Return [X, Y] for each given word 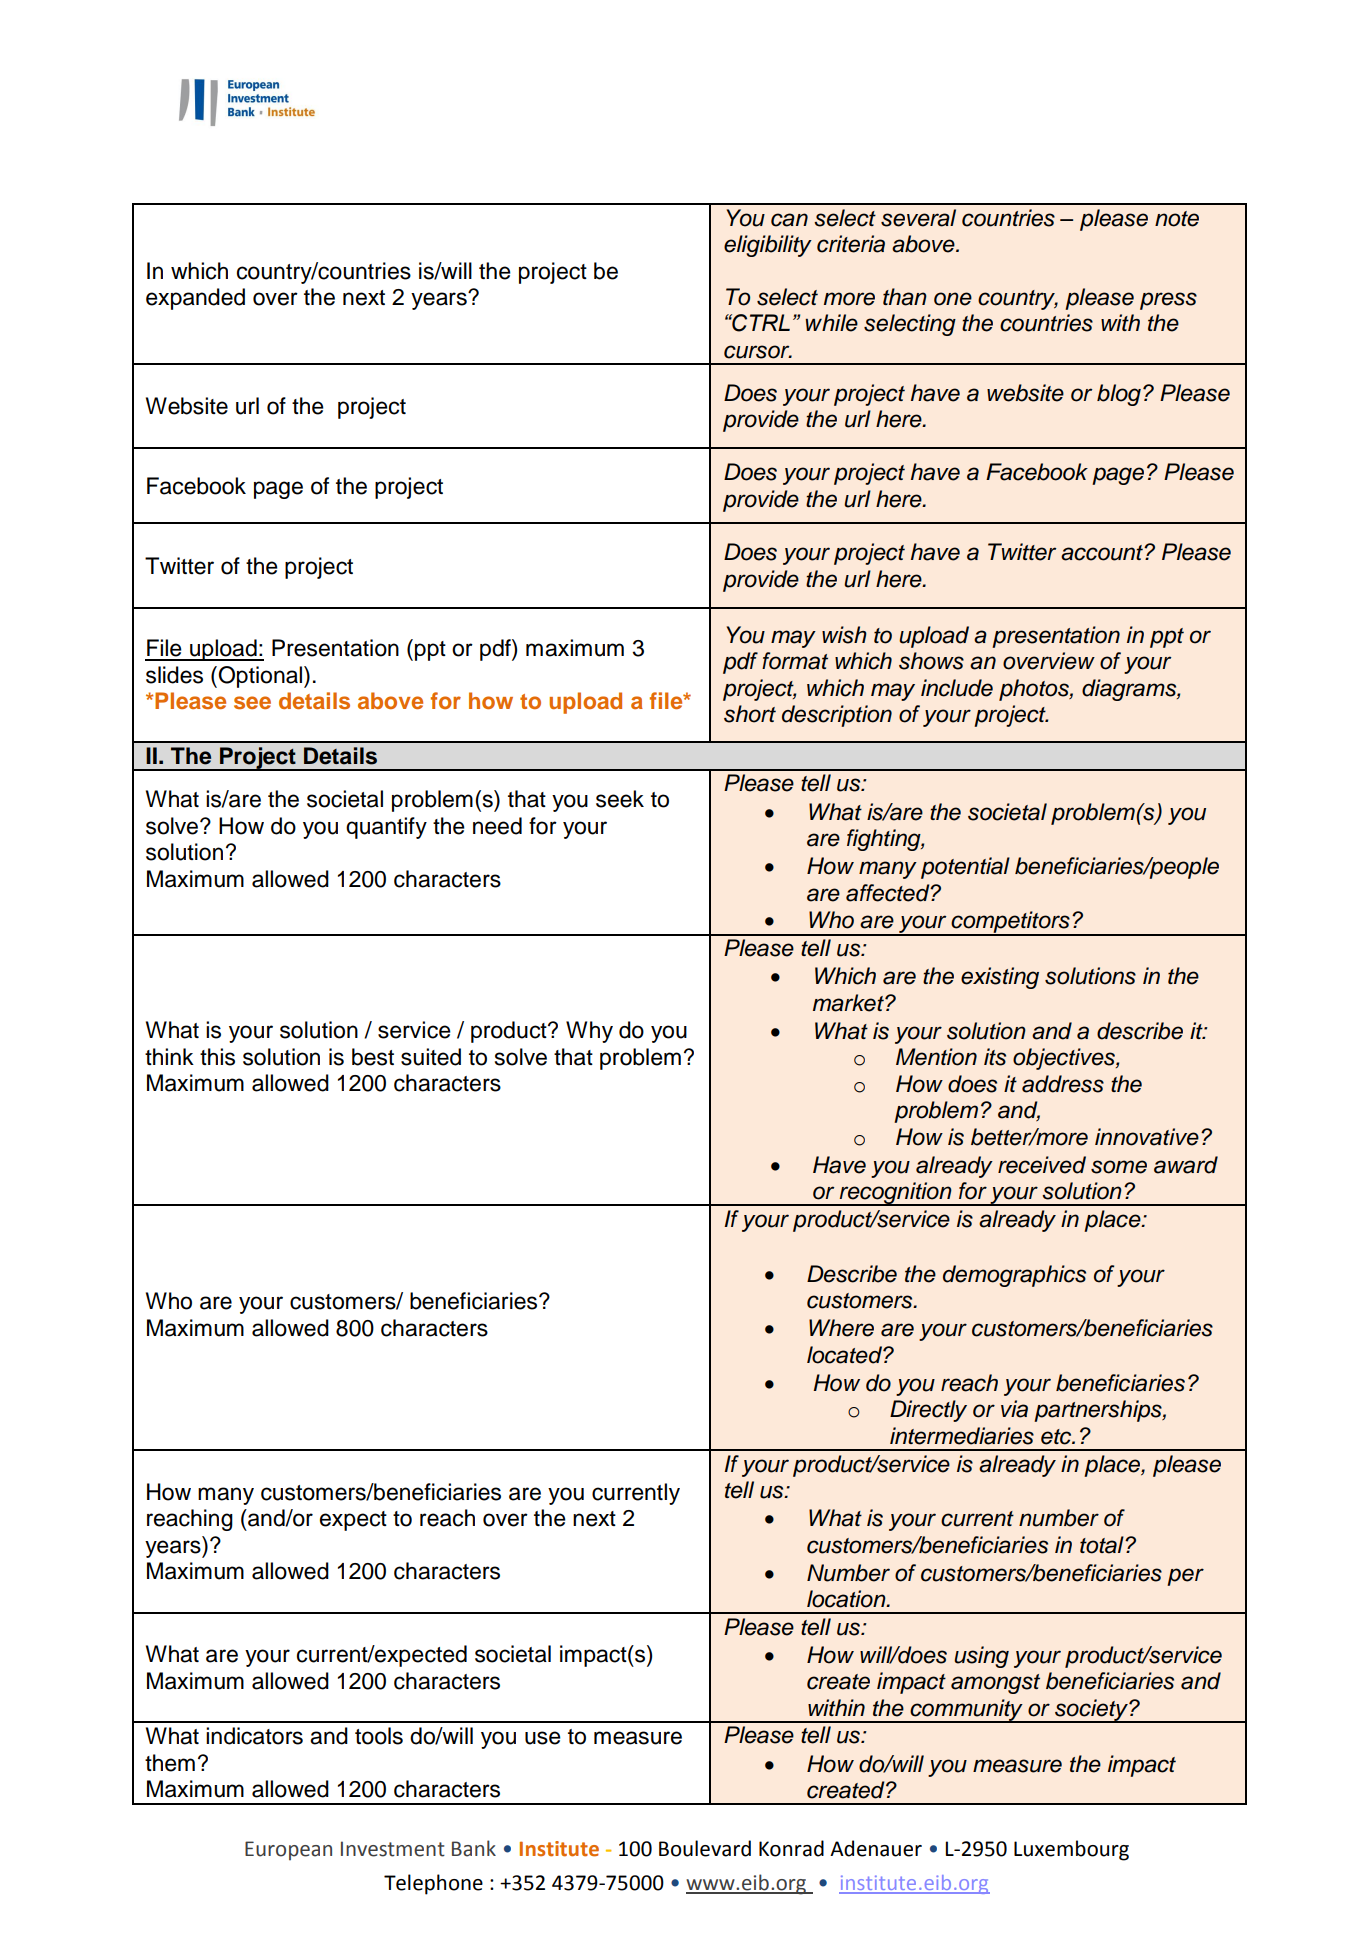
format [795, 661]
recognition [896, 1194]
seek [620, 799]
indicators [254, 1736]
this [217, 1057]
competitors [1010, 923]
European [288, 1850]
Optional [260, 677]
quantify [386, 828]
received [1042, 1165]
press [1168, 301]
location [847, 1599]
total [1103, 1545]
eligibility [768, 246]
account [1103, 553]
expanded [195, 299]
